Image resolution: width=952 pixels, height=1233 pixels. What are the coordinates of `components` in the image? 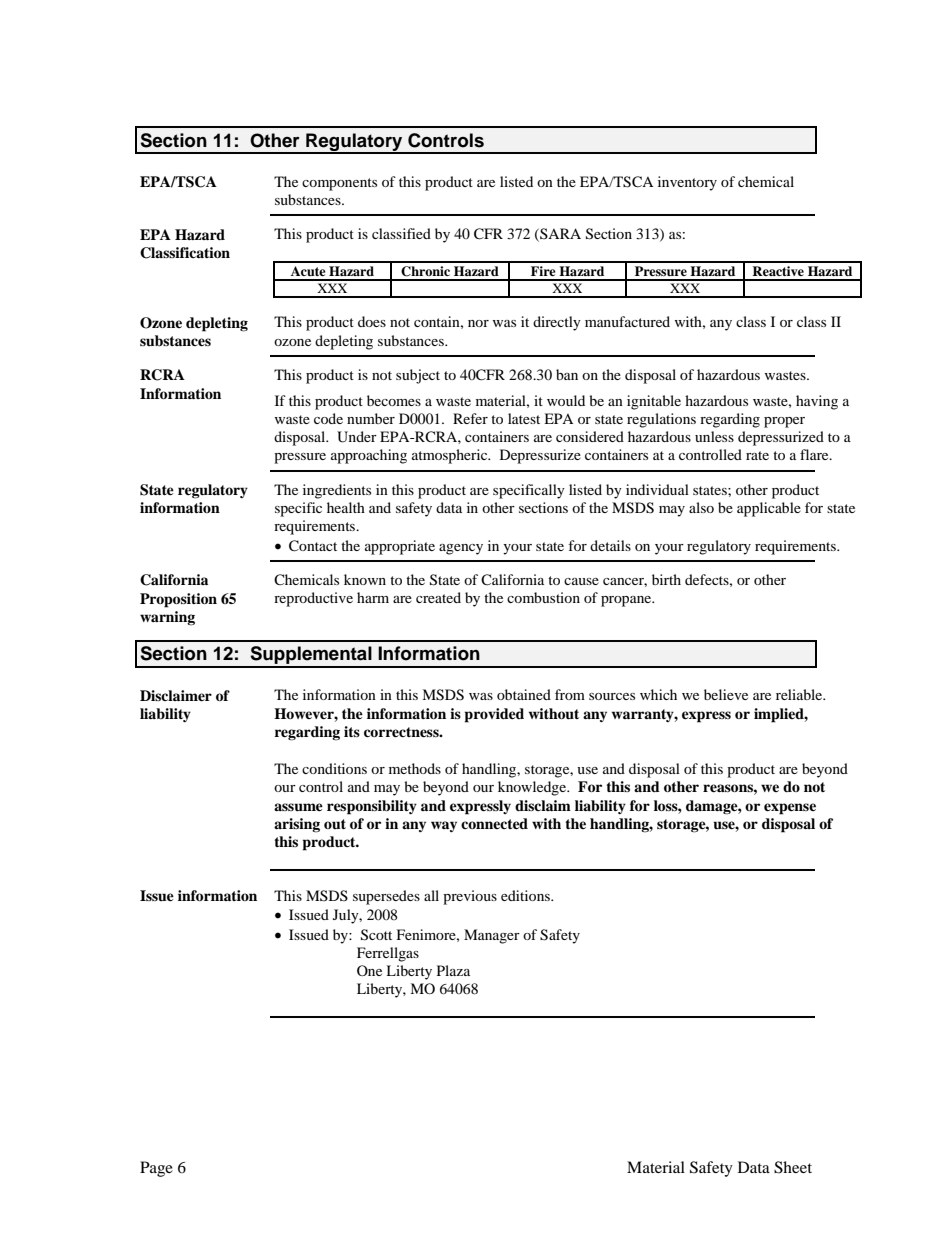 It's located at (339, 184).
